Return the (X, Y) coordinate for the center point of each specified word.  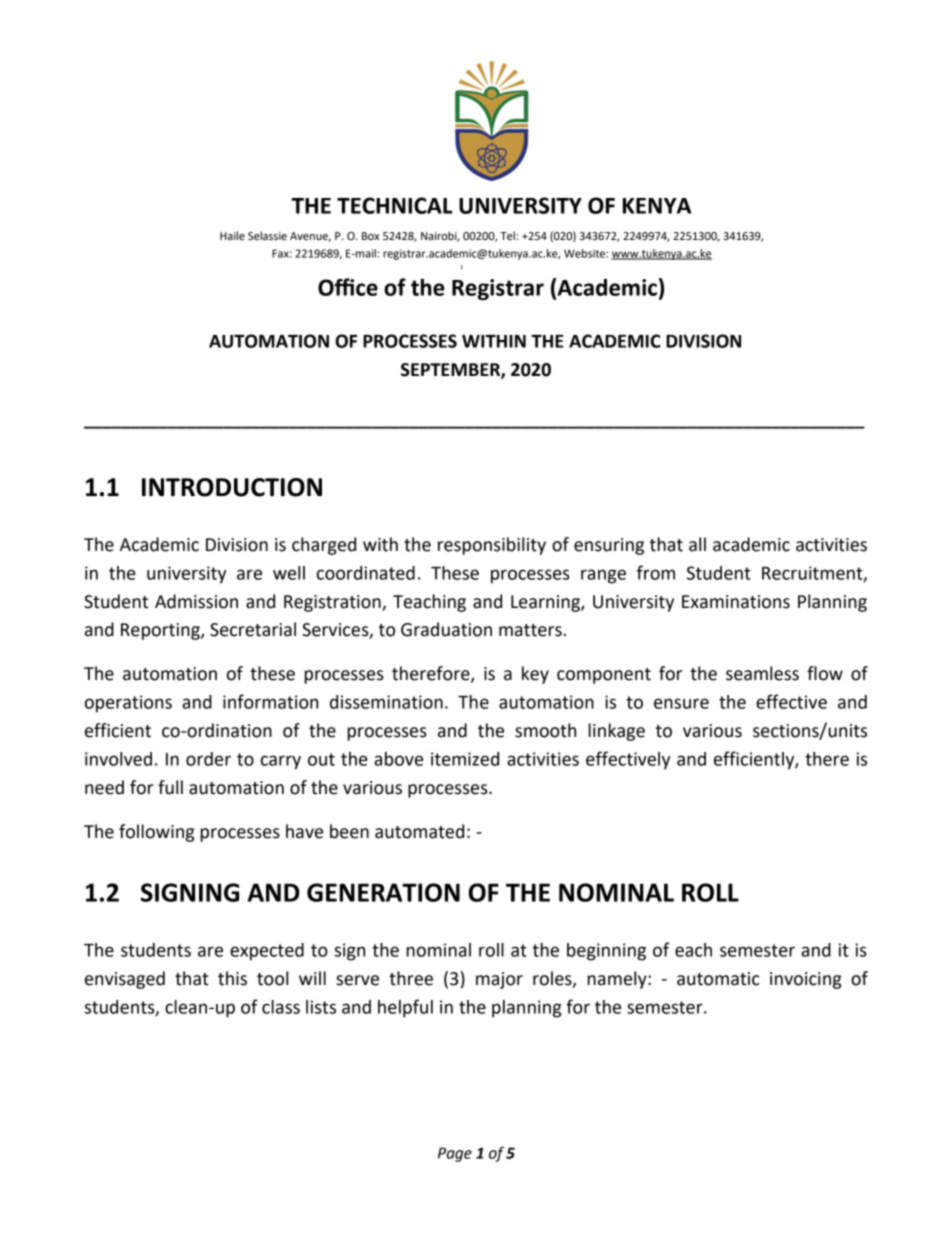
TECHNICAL (394, 205)
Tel (507, 235)
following (156, 833)
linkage (617, 732)
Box (370, 236)
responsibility (492, 546)
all (697, 544)
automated (419, 831)
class (281, 1007)
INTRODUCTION (232, 487)
